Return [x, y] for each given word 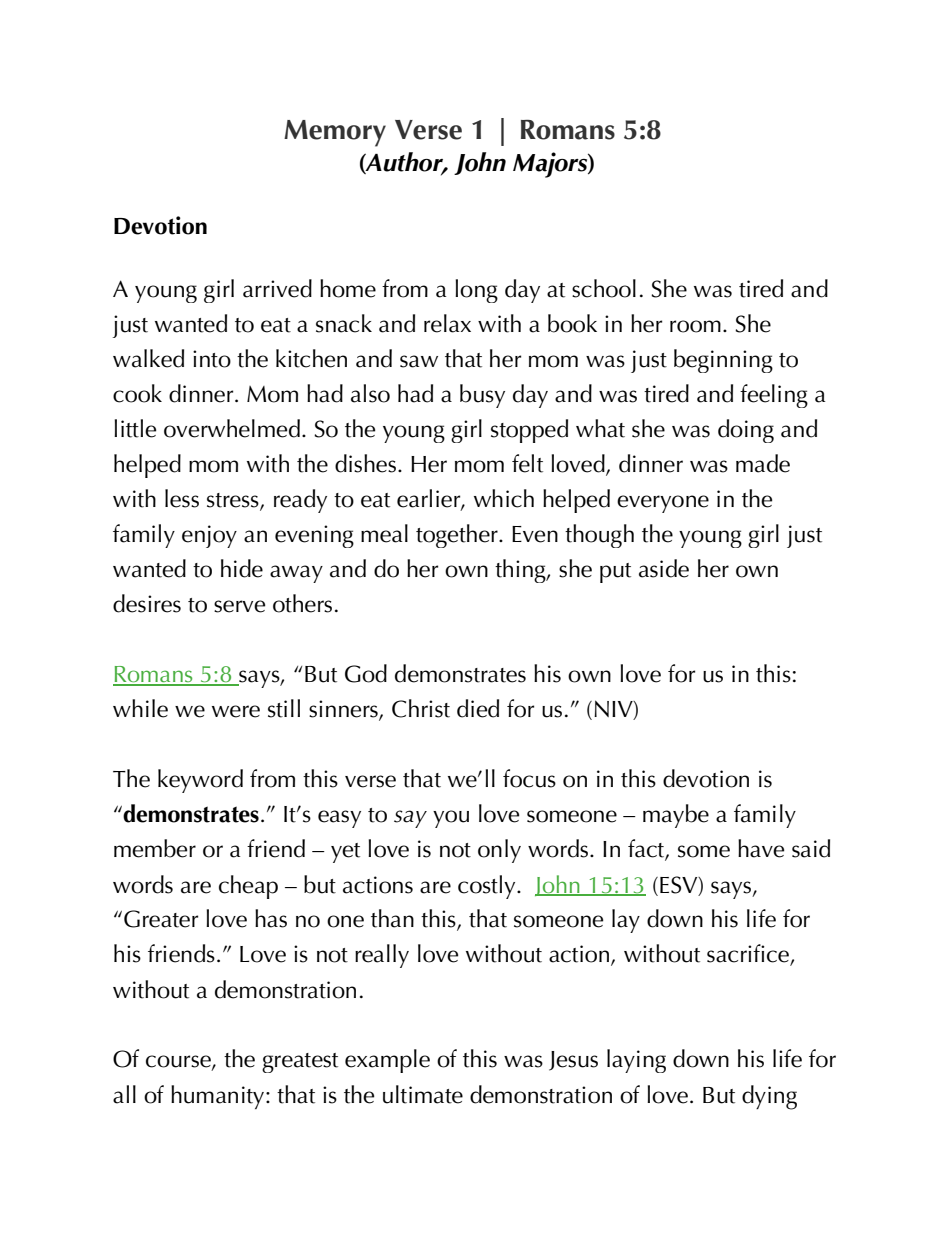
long [476, 291]
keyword [200, 781]
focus [529, 778]
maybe [676, 816]
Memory [335, 133]
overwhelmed [232, 428]
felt [527, 463]
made [763, 463]
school [604, 288]
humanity [217, 1097]
